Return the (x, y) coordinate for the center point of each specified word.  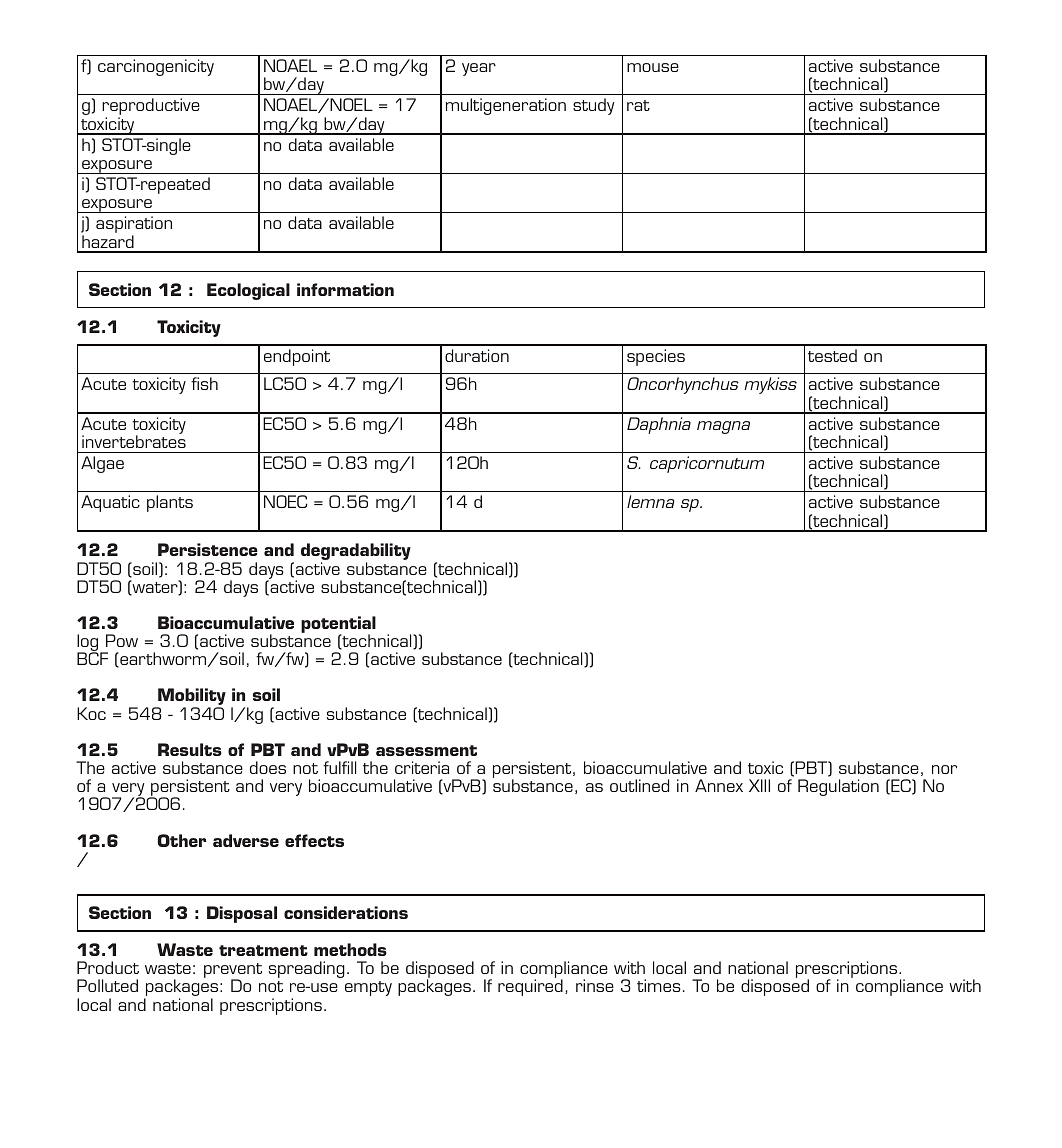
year (479, 69)
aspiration (134, 226)
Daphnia (659, 425)
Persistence (208, 549)
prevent (233, 972)
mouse (653, 67)
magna (723, 427)
